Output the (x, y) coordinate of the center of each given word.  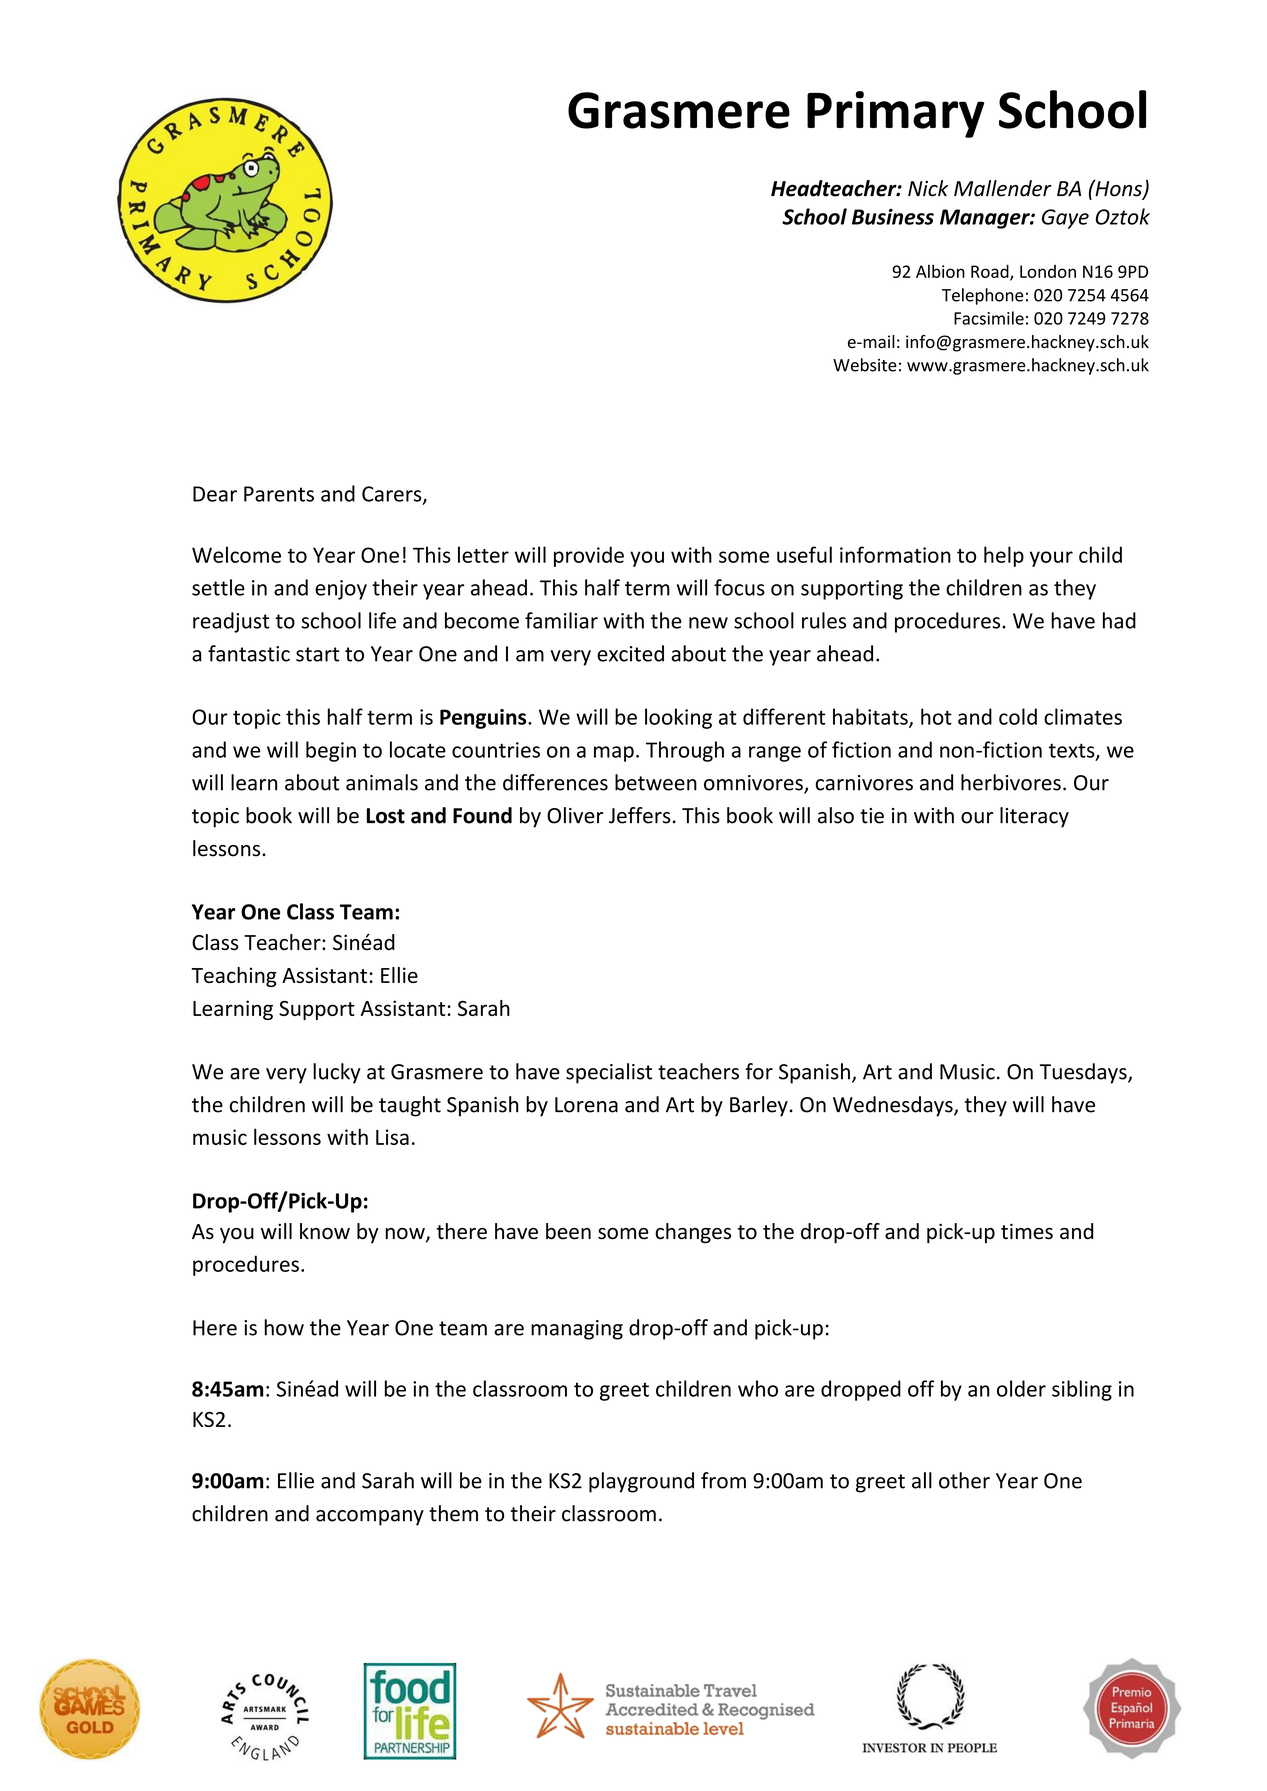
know (325, 1231)
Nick (928, 188)
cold (1018, 716)
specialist (609, 1073)
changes (693, 1233)
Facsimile (989, 318)
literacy (1034, 817)
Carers (393, 495)
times (1027, 1231)
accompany (370, 1518)
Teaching (234, 977)
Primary (895, 114)
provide (589, 556)
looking (678, 718)
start (317, 654)
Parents (279, 494)
